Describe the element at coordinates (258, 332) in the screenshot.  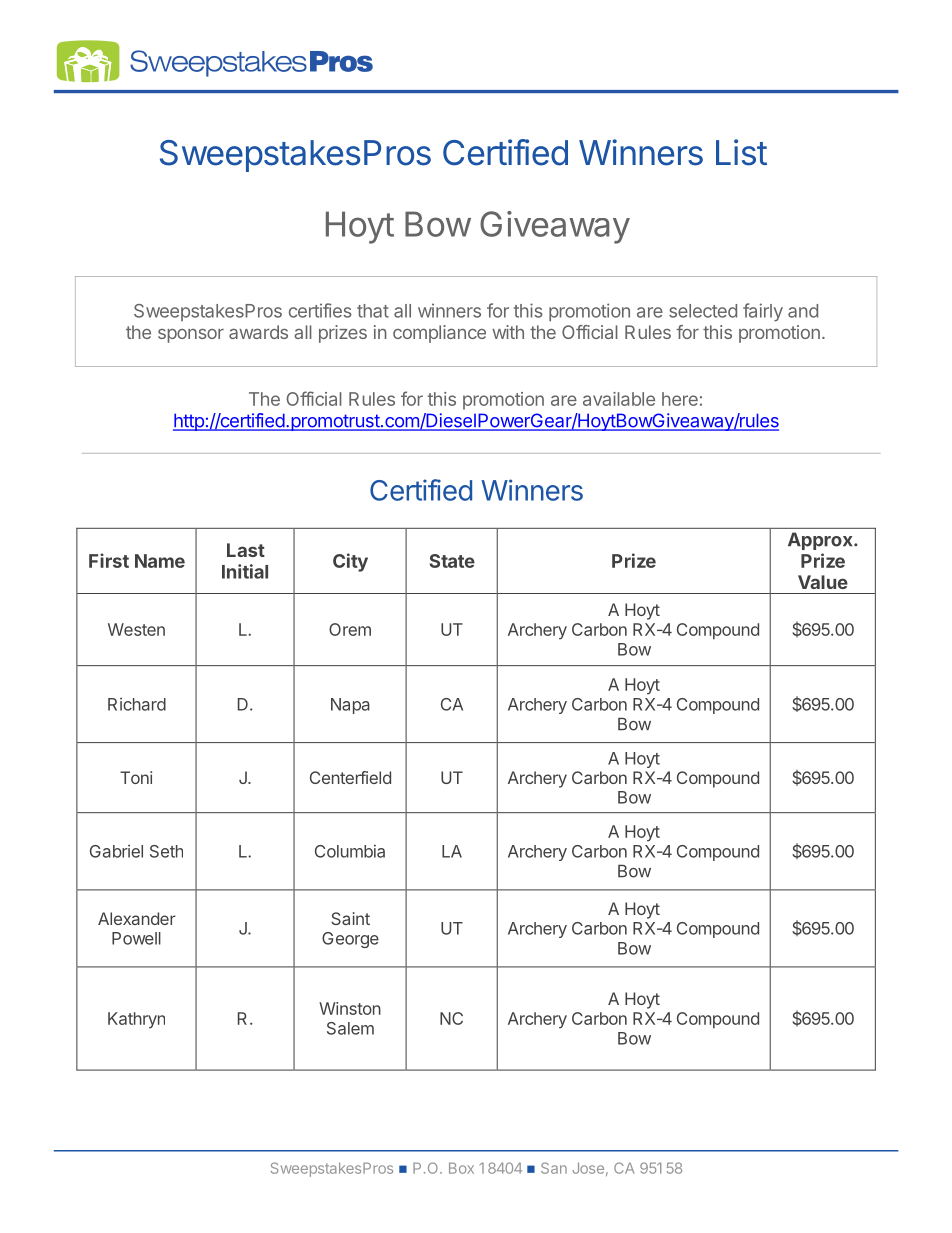
I see `awards` at that location.
